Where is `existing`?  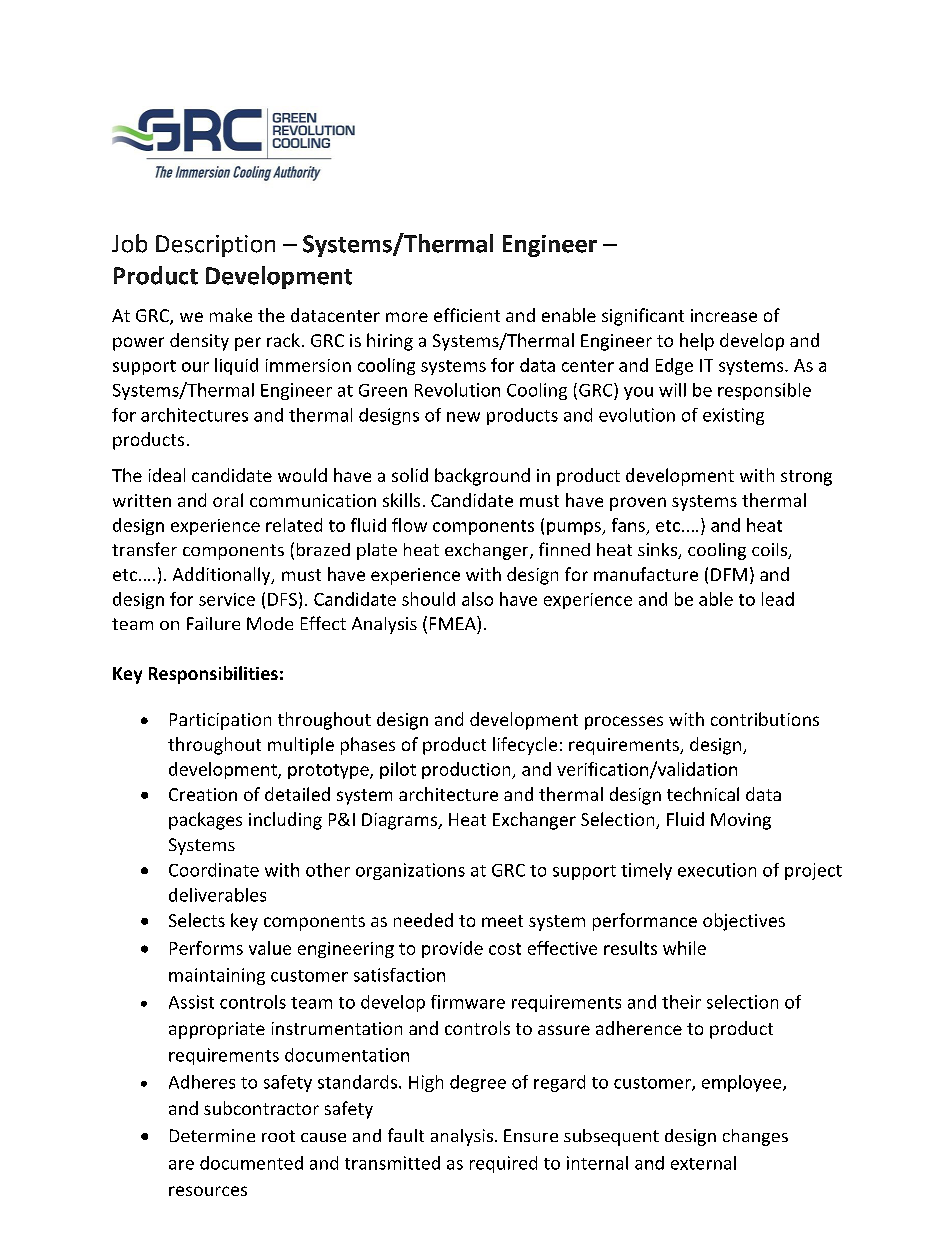 existing is located at coordinates (733, 416).
